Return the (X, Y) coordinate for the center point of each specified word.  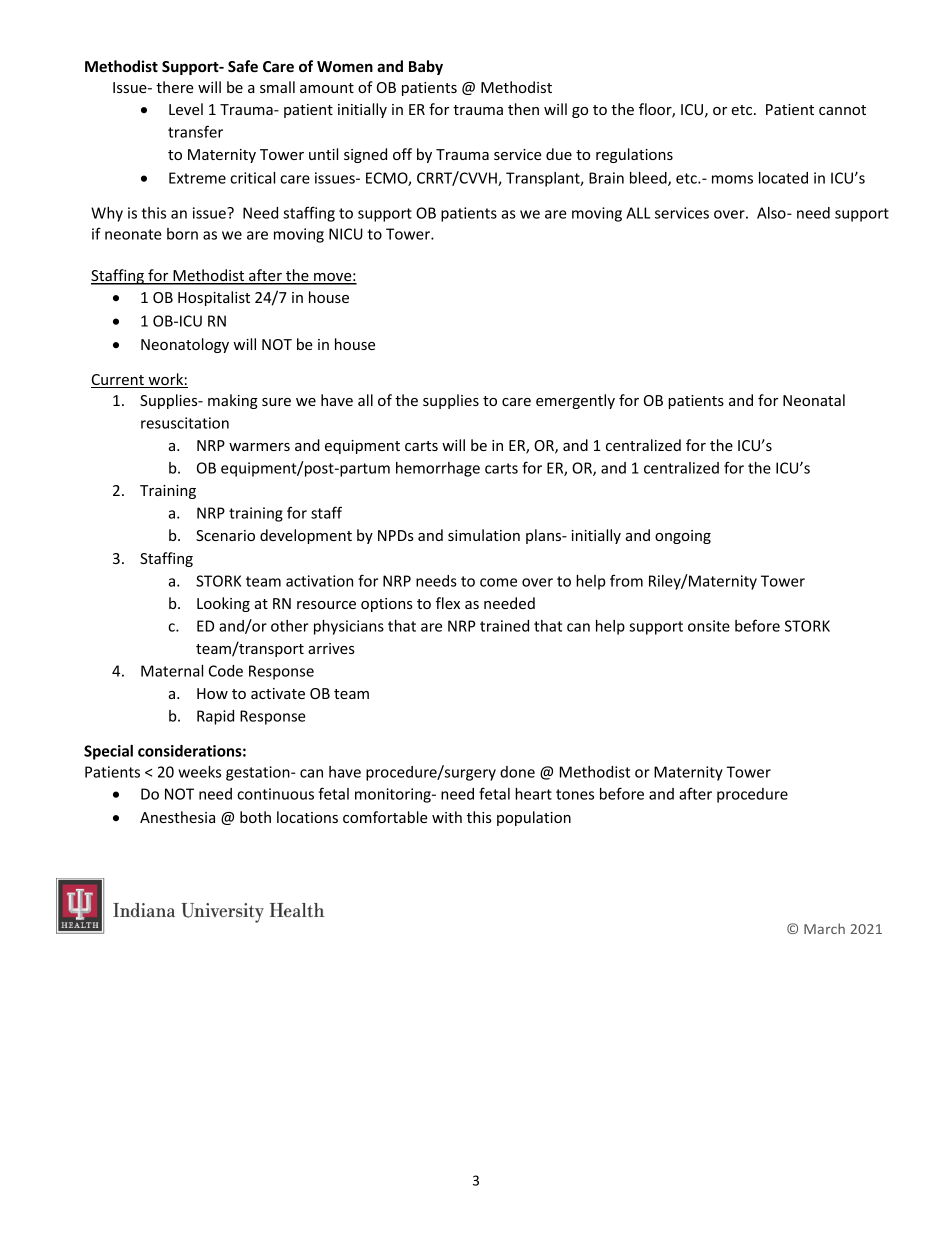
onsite (709, 626)
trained (504, 626)
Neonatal (814, 400)
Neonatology (185, 345)
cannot (842, 110)
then (523, 109)
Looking (223, 604)
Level (186, 109)
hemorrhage (438, 469)
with (447, 817)
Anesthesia (177, 817)
